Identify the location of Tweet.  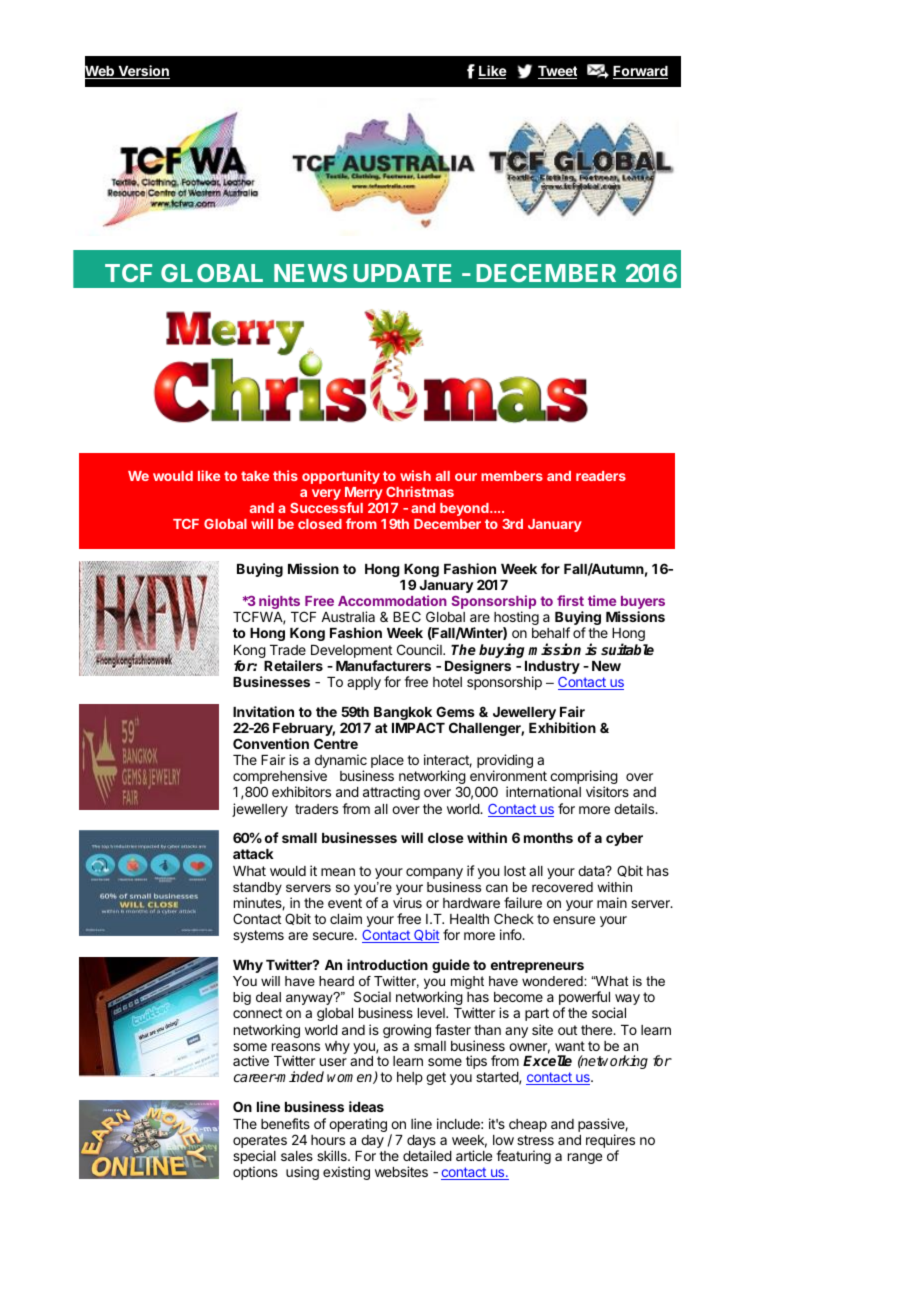
(557, 72).
